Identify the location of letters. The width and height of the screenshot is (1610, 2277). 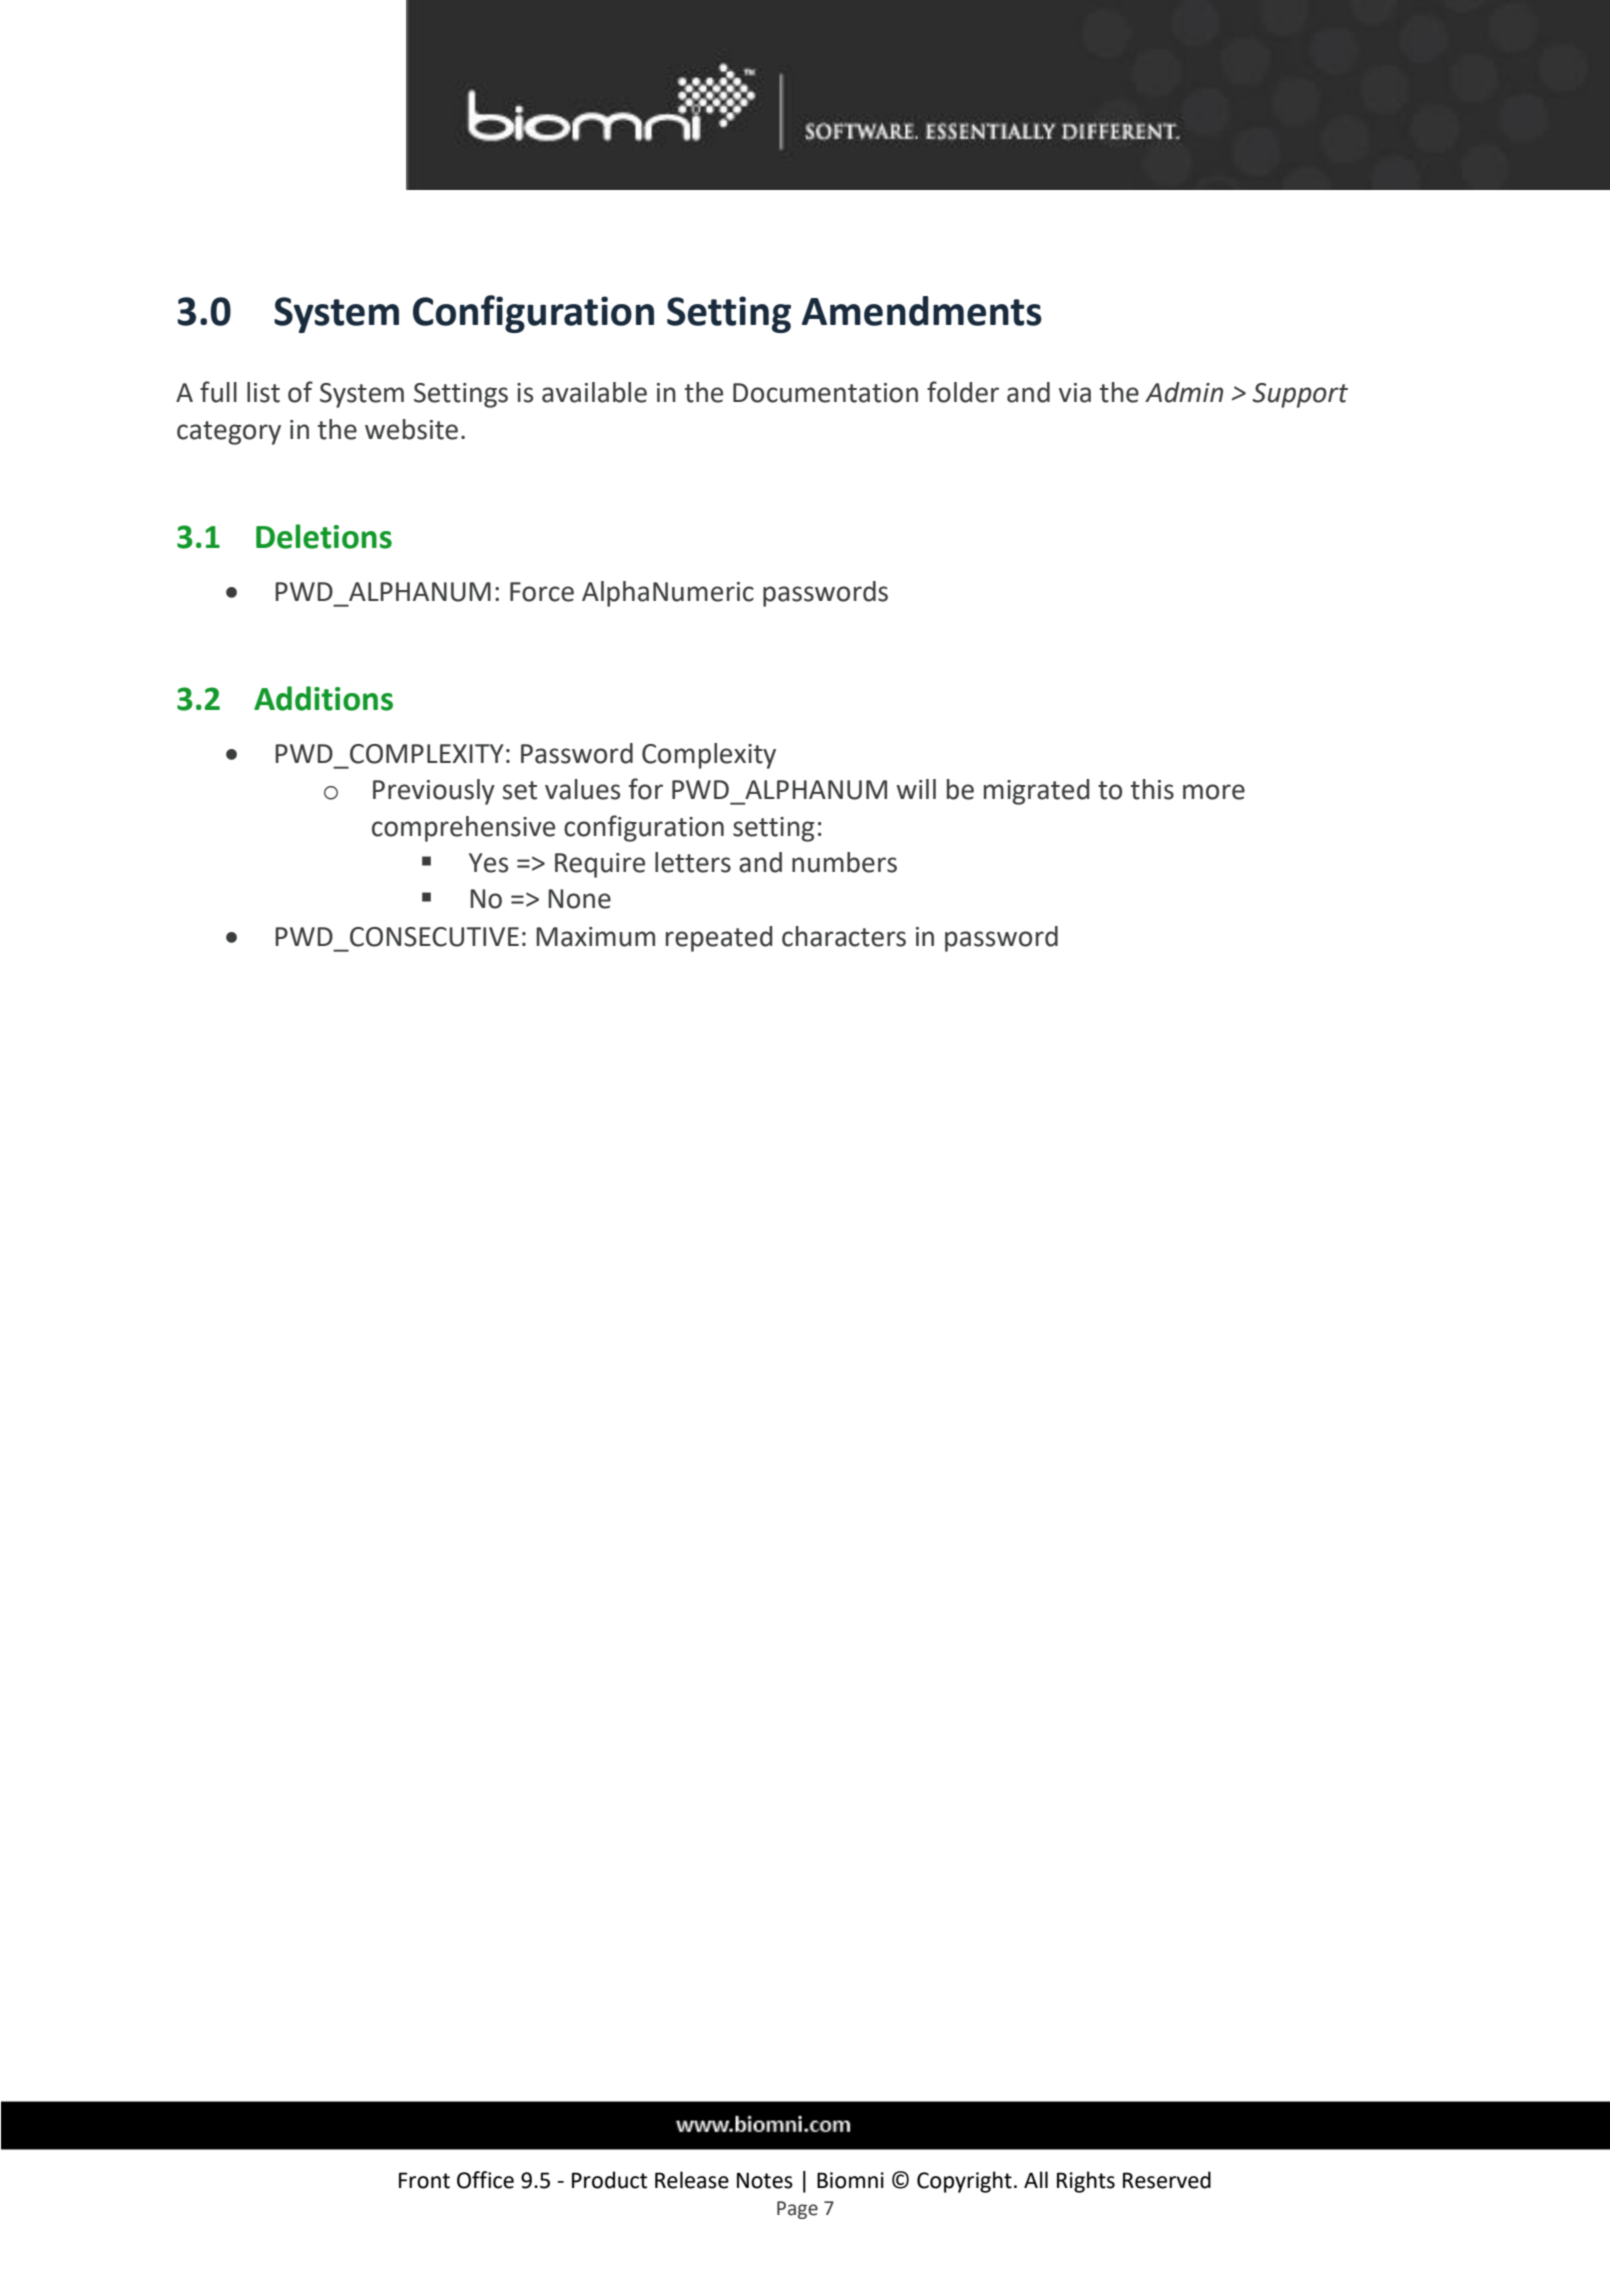
(693, 862).
